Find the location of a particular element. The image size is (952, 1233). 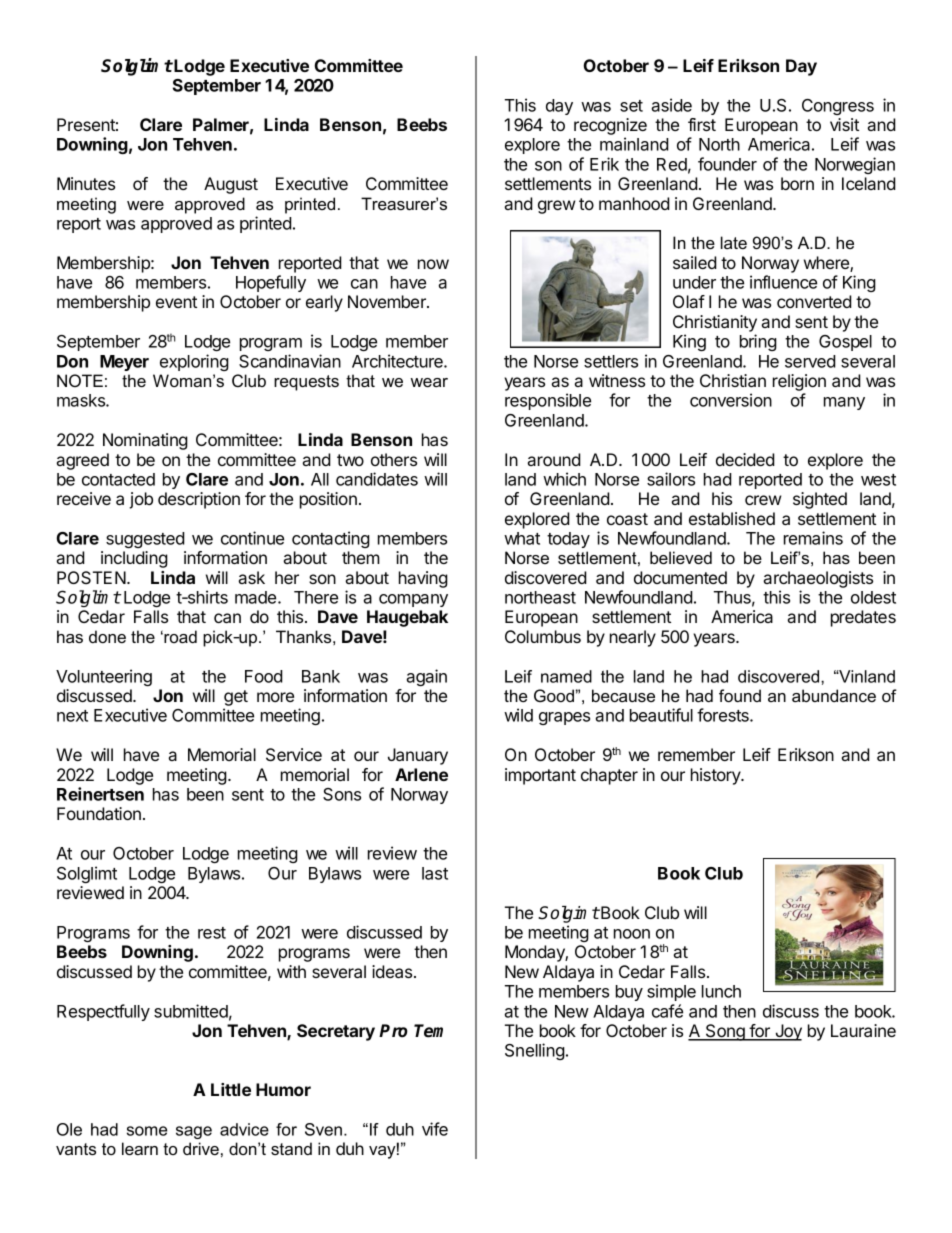

recognize is located at coordinates (610, 126).
